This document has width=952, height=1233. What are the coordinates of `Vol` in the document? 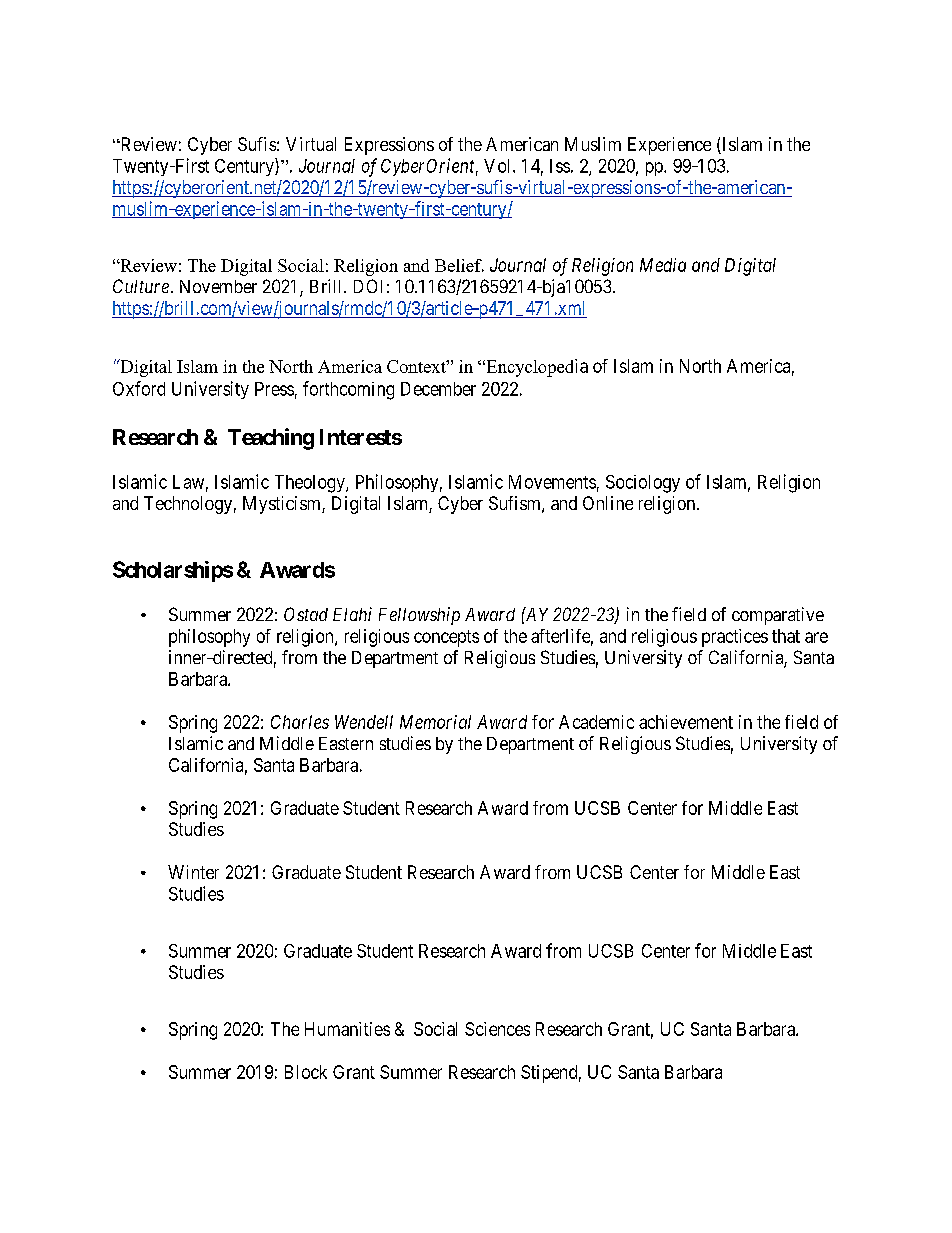 It's located at (499, 166).
